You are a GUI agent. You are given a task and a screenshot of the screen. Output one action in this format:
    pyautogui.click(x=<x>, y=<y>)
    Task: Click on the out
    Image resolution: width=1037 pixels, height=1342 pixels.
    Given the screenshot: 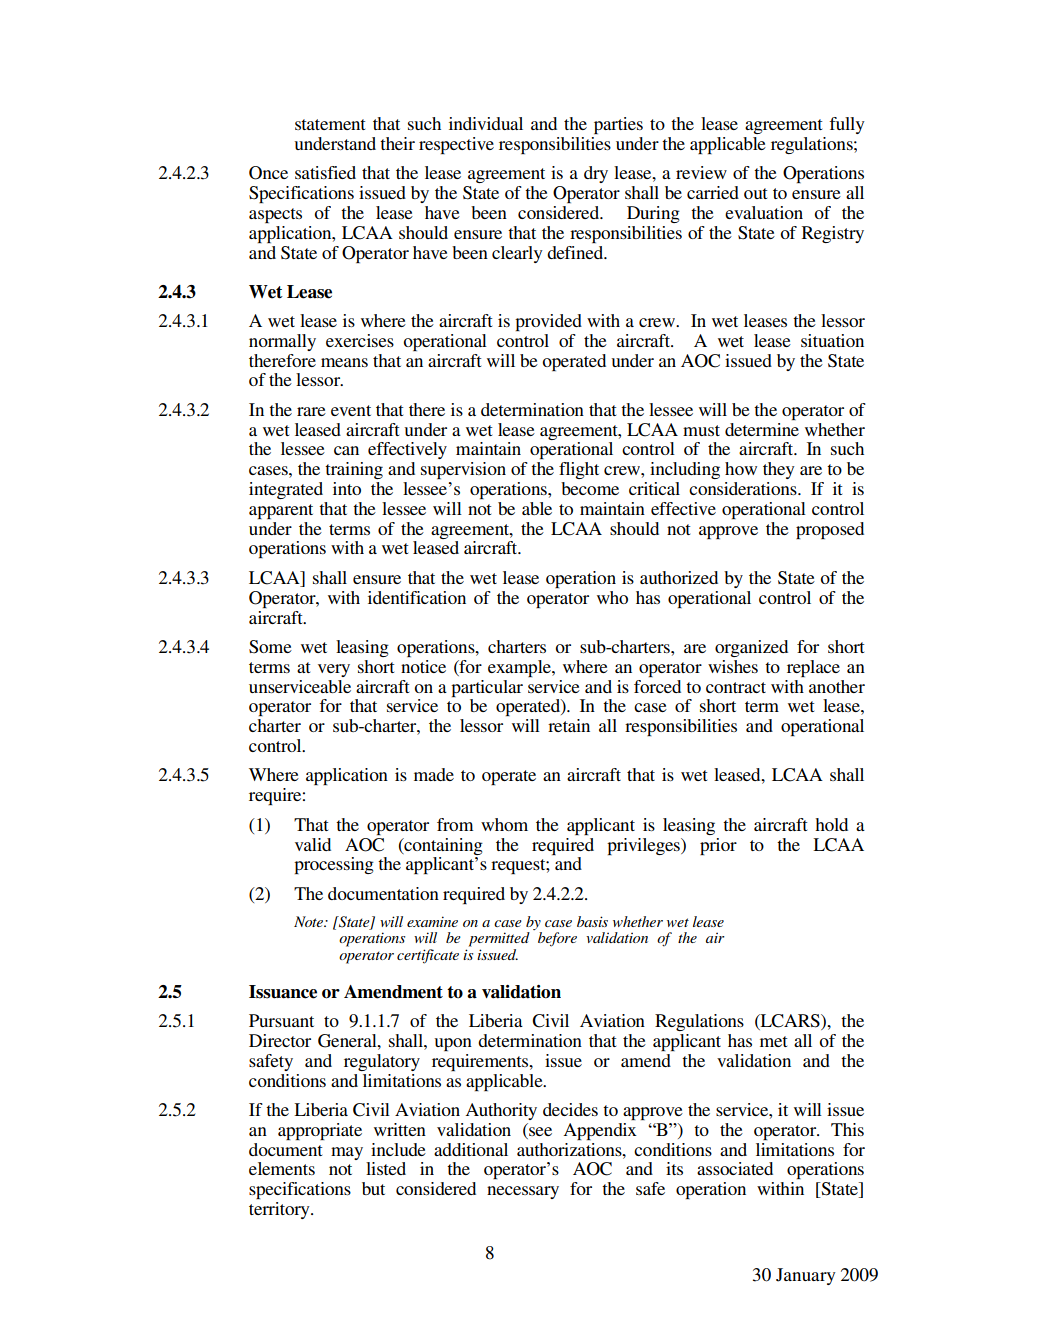 What is the action you would take?
    pyautogui.click(x=755, y=193)
